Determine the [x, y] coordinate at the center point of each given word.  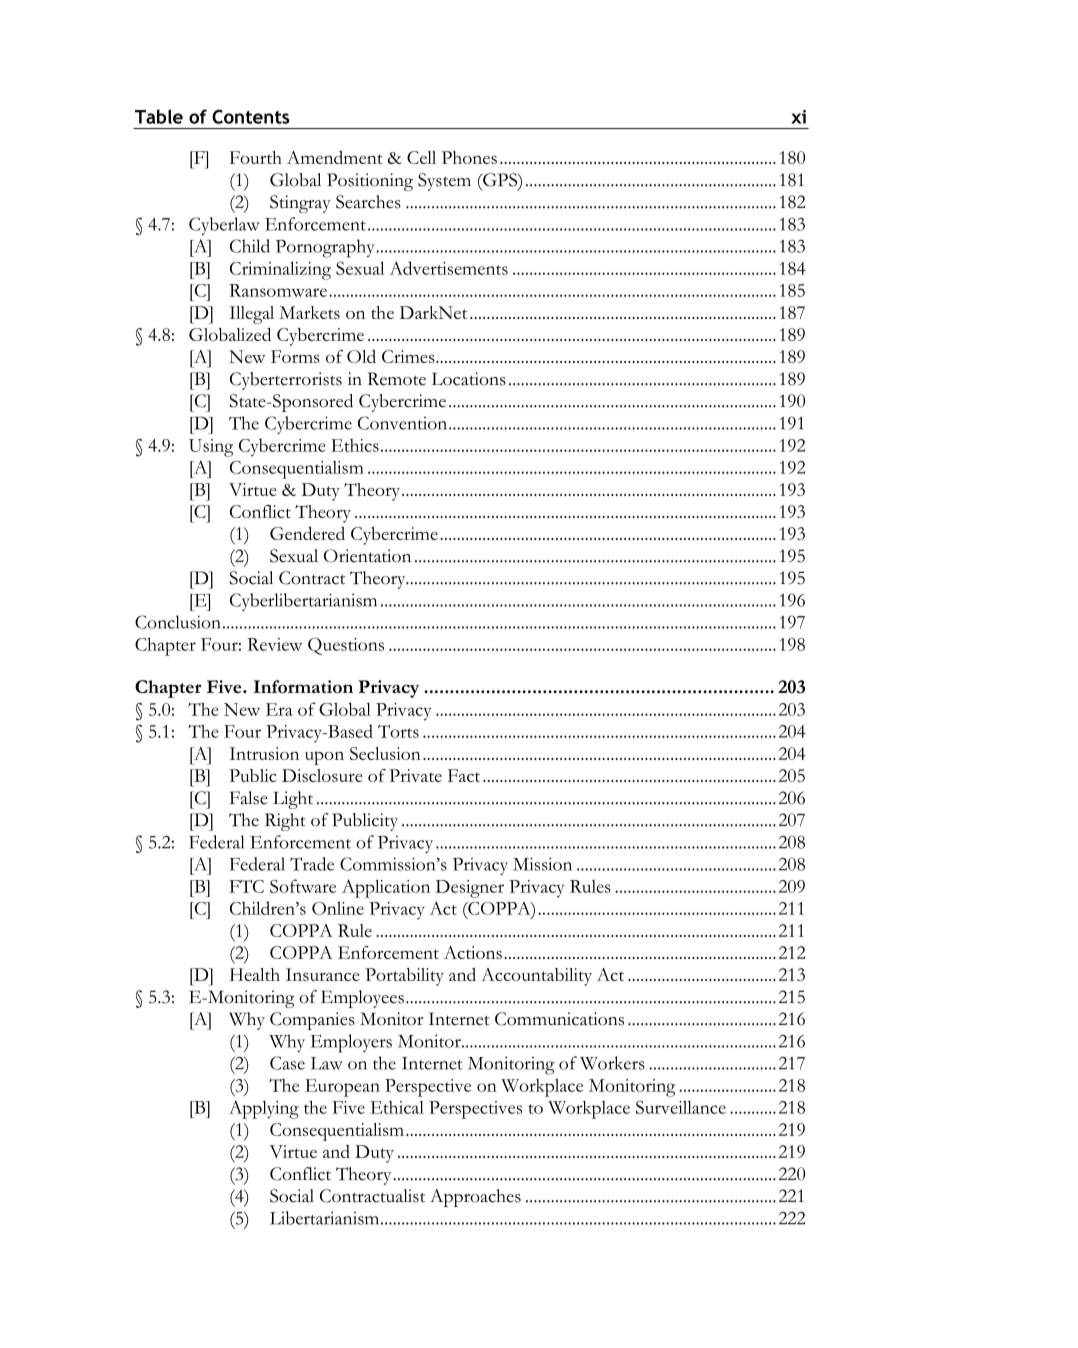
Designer [469, 889]
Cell [421, 157]
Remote [397, 379]
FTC [247, 886]
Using [211, 448]
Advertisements [448, 268]
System [444, 182]
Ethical [397, 1107]
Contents [251, 117]
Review [274, 644]
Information [303, 686]
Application [386, 888]
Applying [264, 1109]
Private [415, 775]
